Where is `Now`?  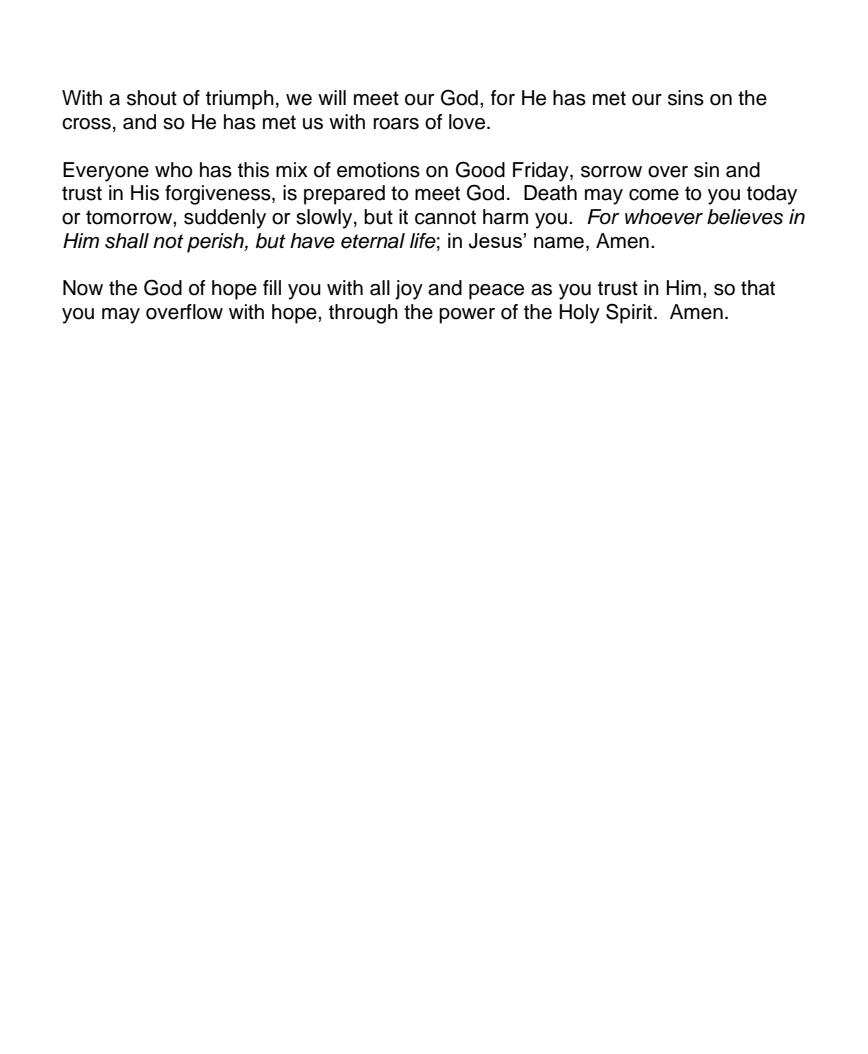
Now is located at coordinates (83, 288).
